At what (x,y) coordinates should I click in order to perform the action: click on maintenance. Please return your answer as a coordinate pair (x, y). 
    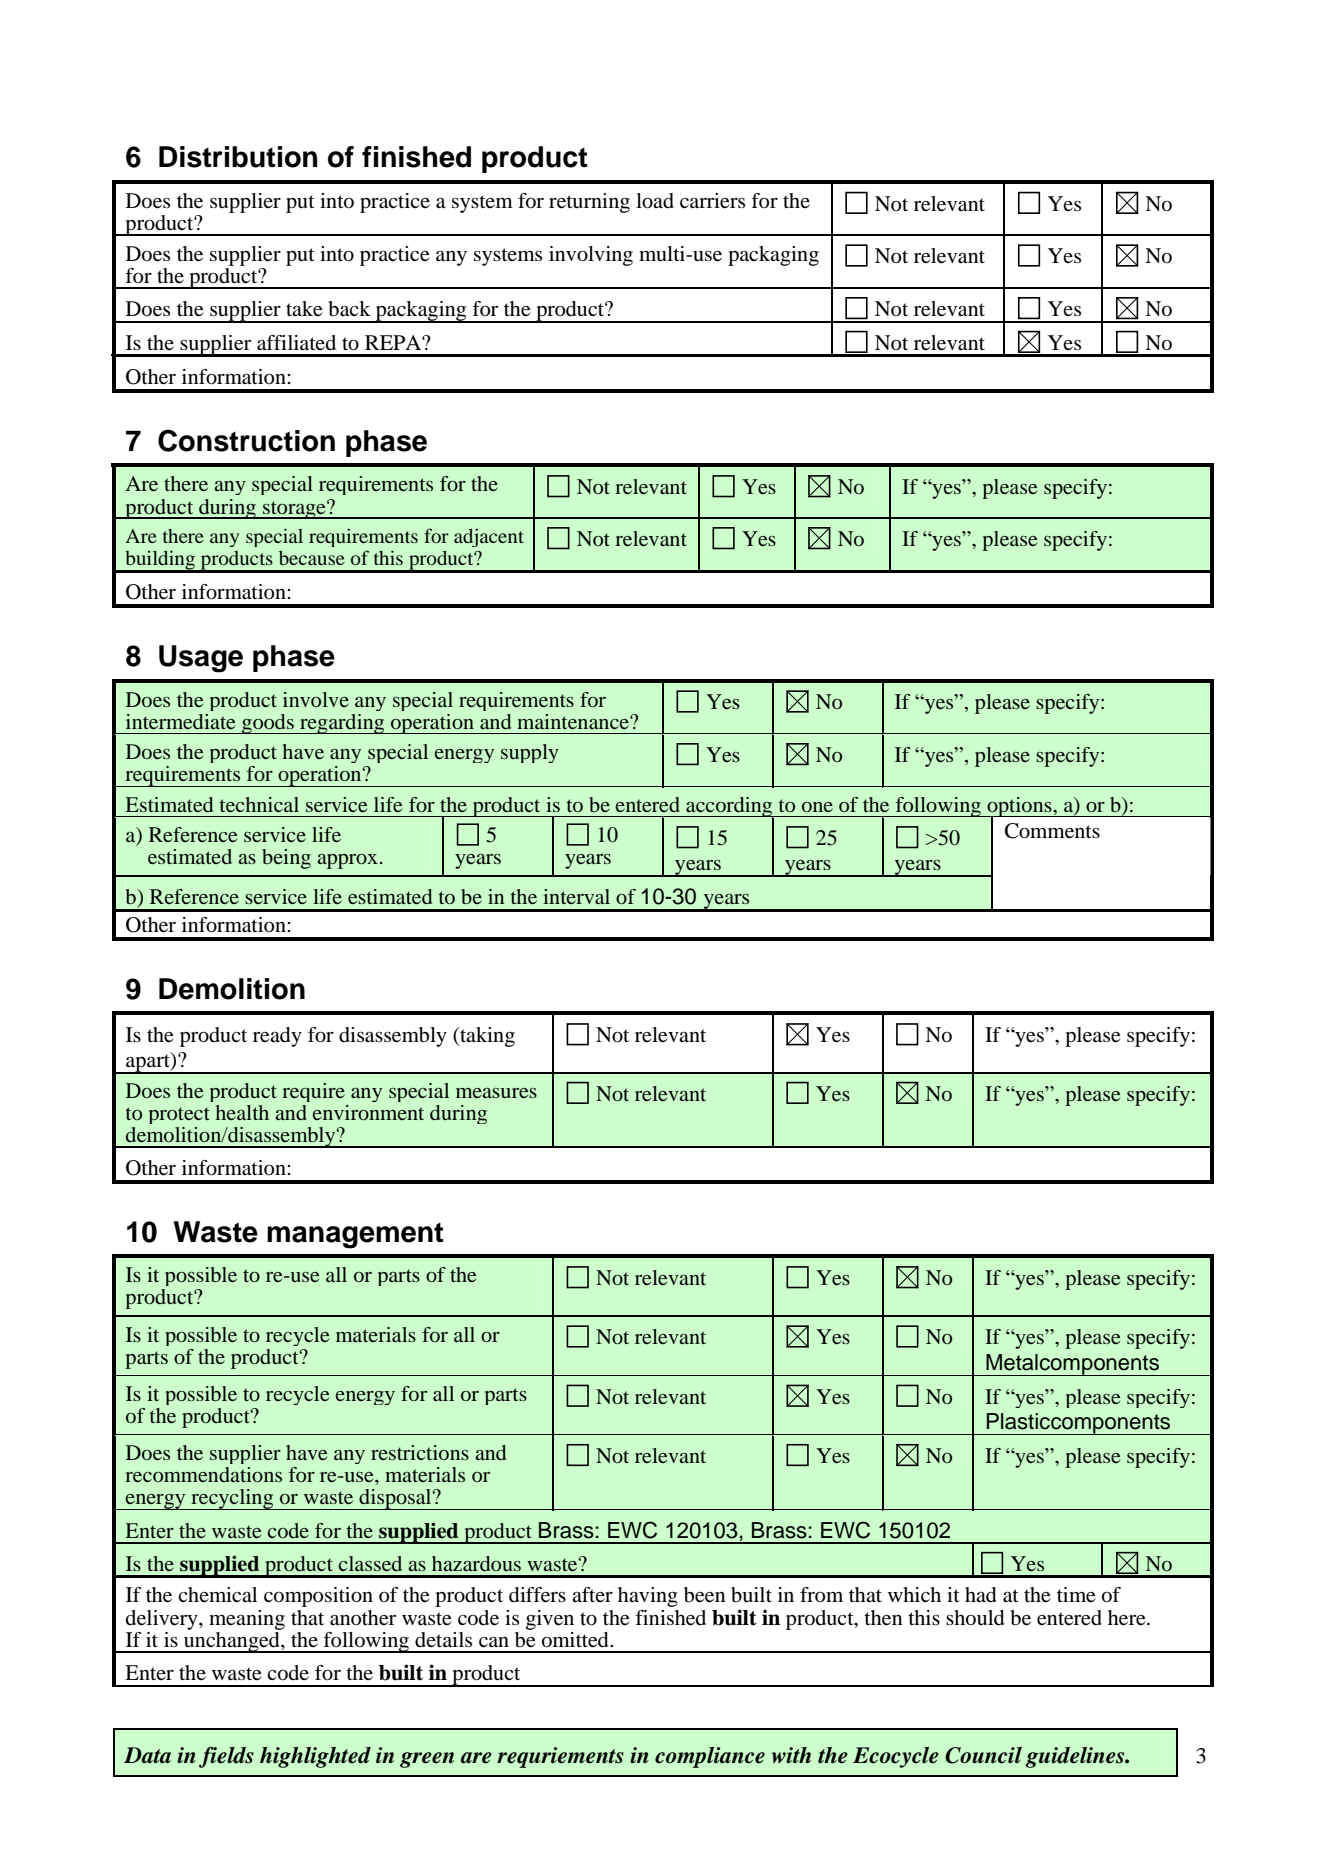
    Looking at the image, I should click on (574, 721).
